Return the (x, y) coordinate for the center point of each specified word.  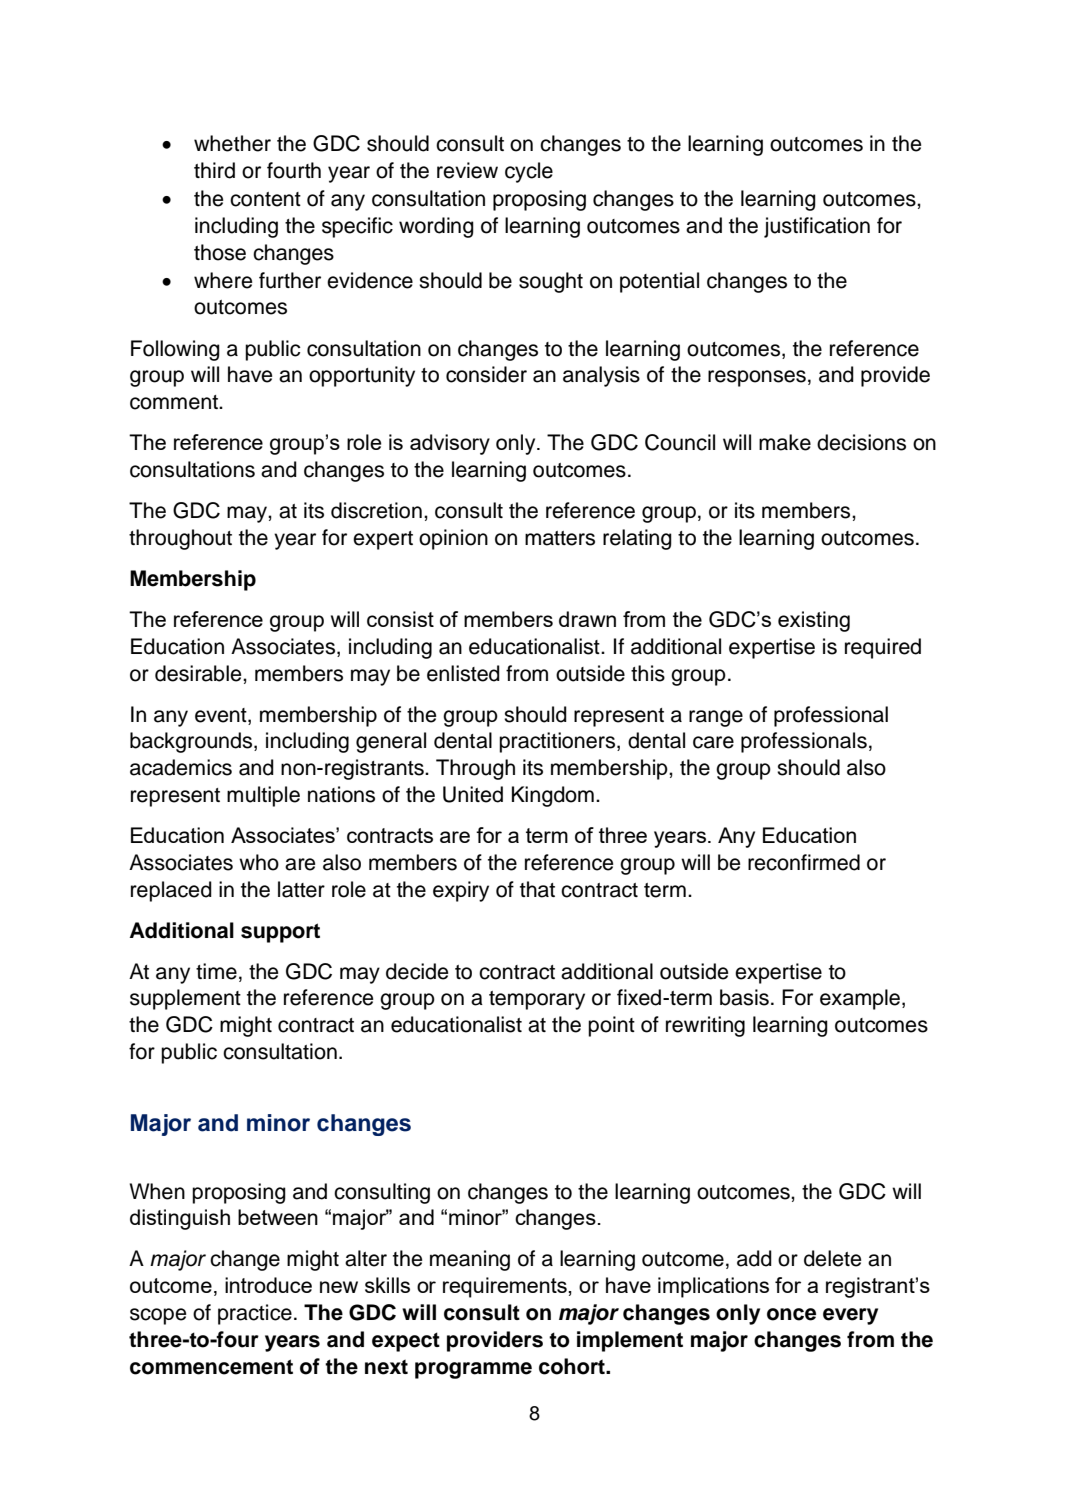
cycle (529, 172)
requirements (506, 1287)
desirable (199, 673)
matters (560, 538)
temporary (537, 1000)
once (791, 1314)
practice (255, 1314)
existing (814, 621)
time (216, 971)
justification (817, 227)
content (265, 199)
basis (744, 997)
